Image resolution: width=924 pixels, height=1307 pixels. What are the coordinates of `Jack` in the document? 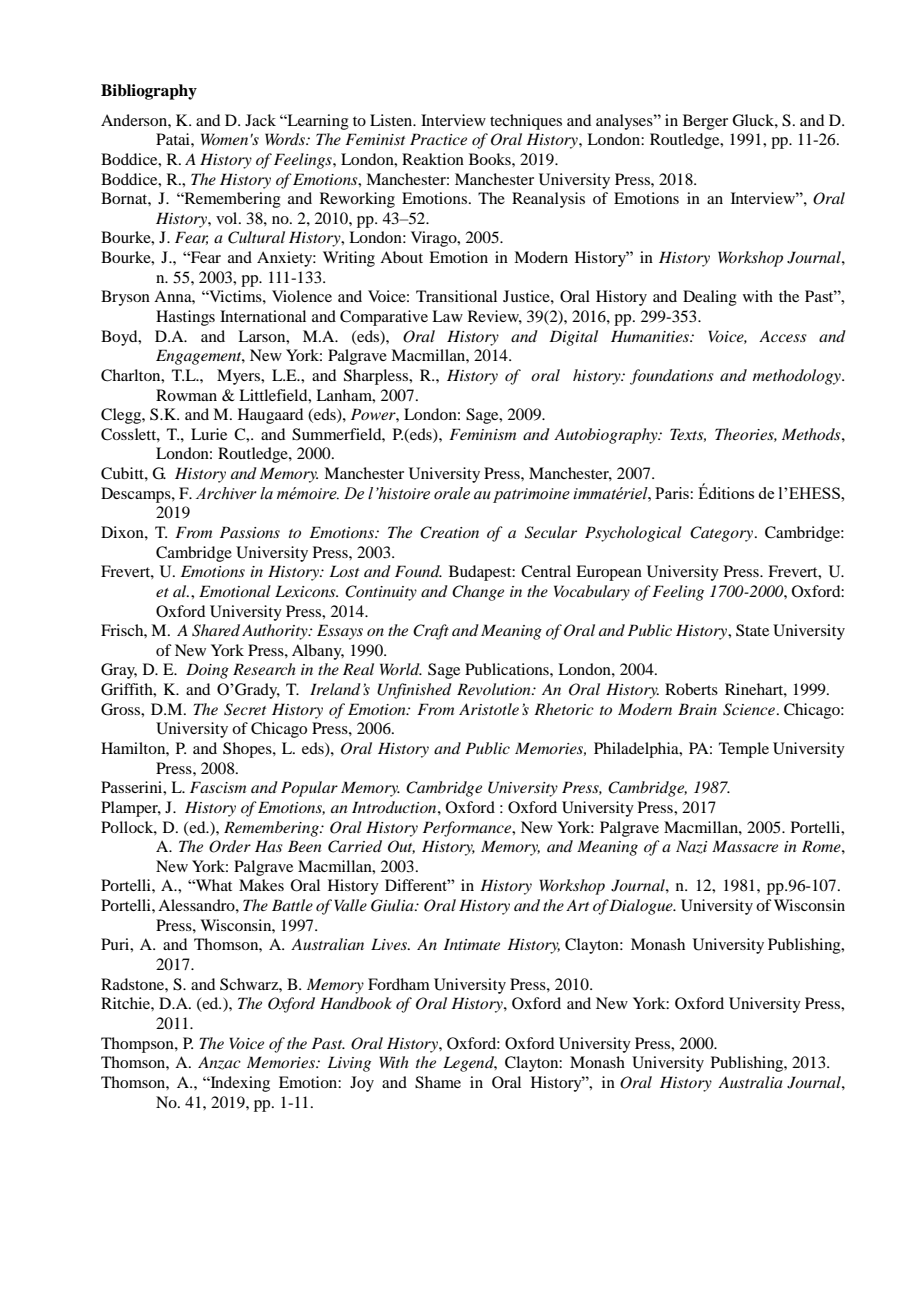 It's located at (260, 120).
